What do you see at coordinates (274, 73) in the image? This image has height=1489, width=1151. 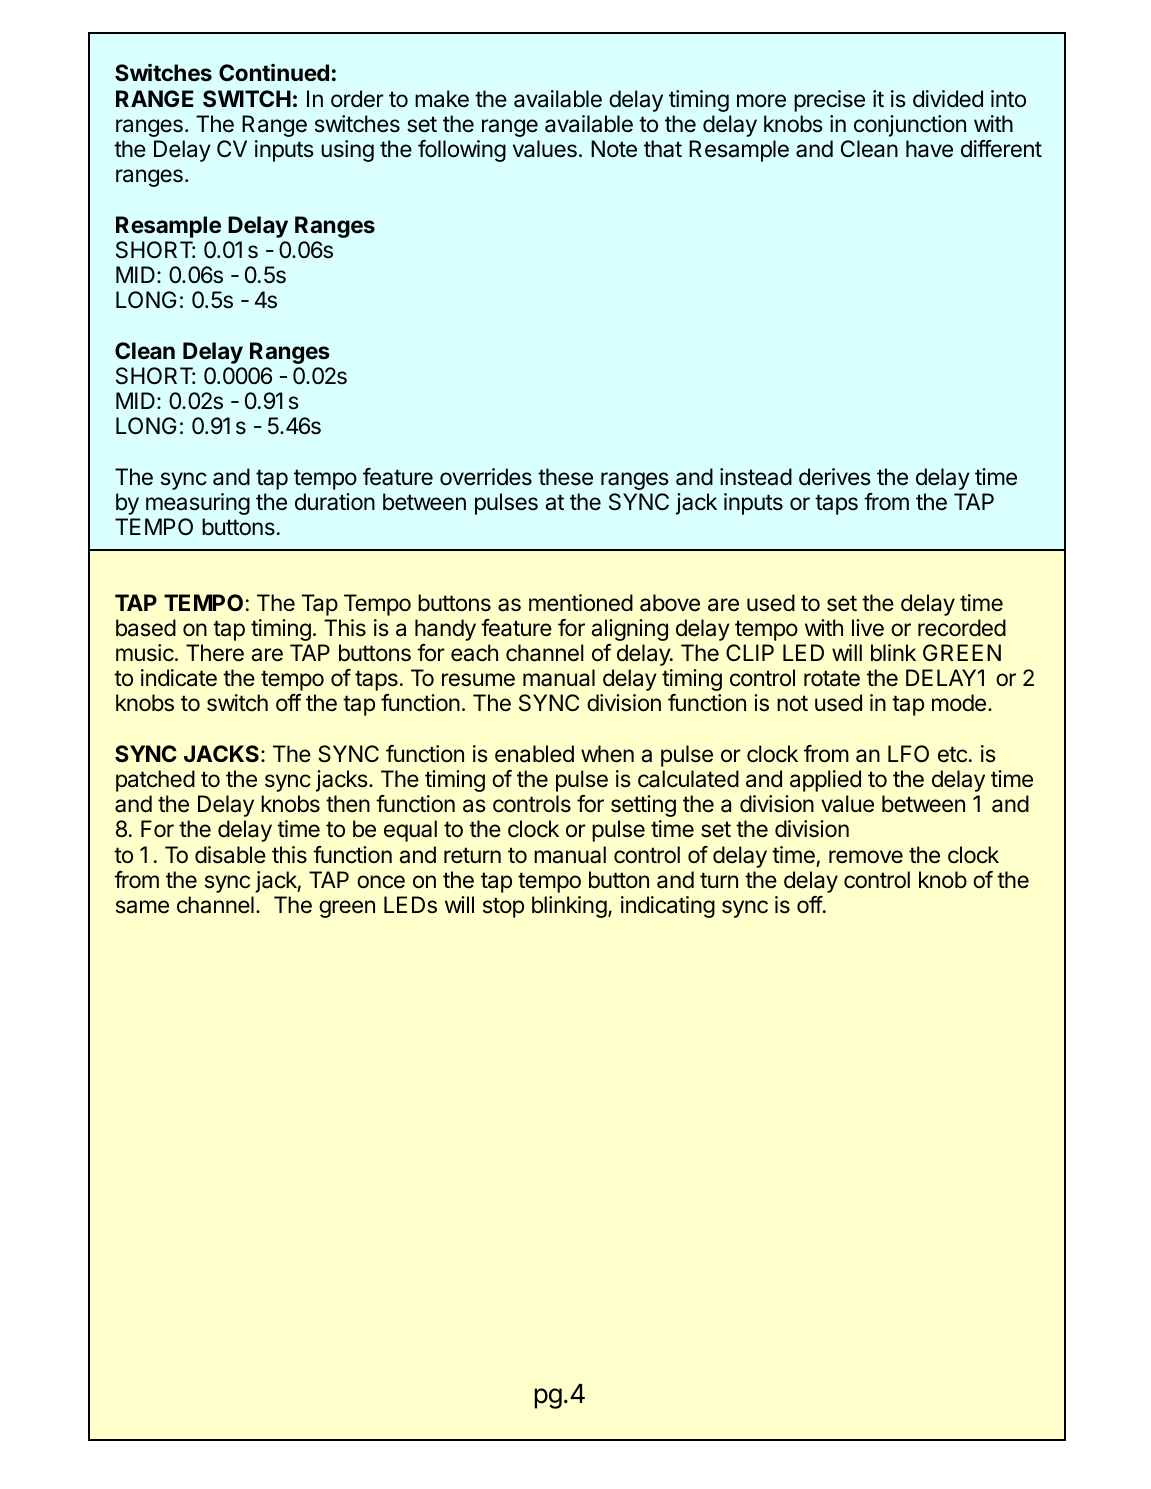 I see `Continued` at bounding box center [274, 73].
